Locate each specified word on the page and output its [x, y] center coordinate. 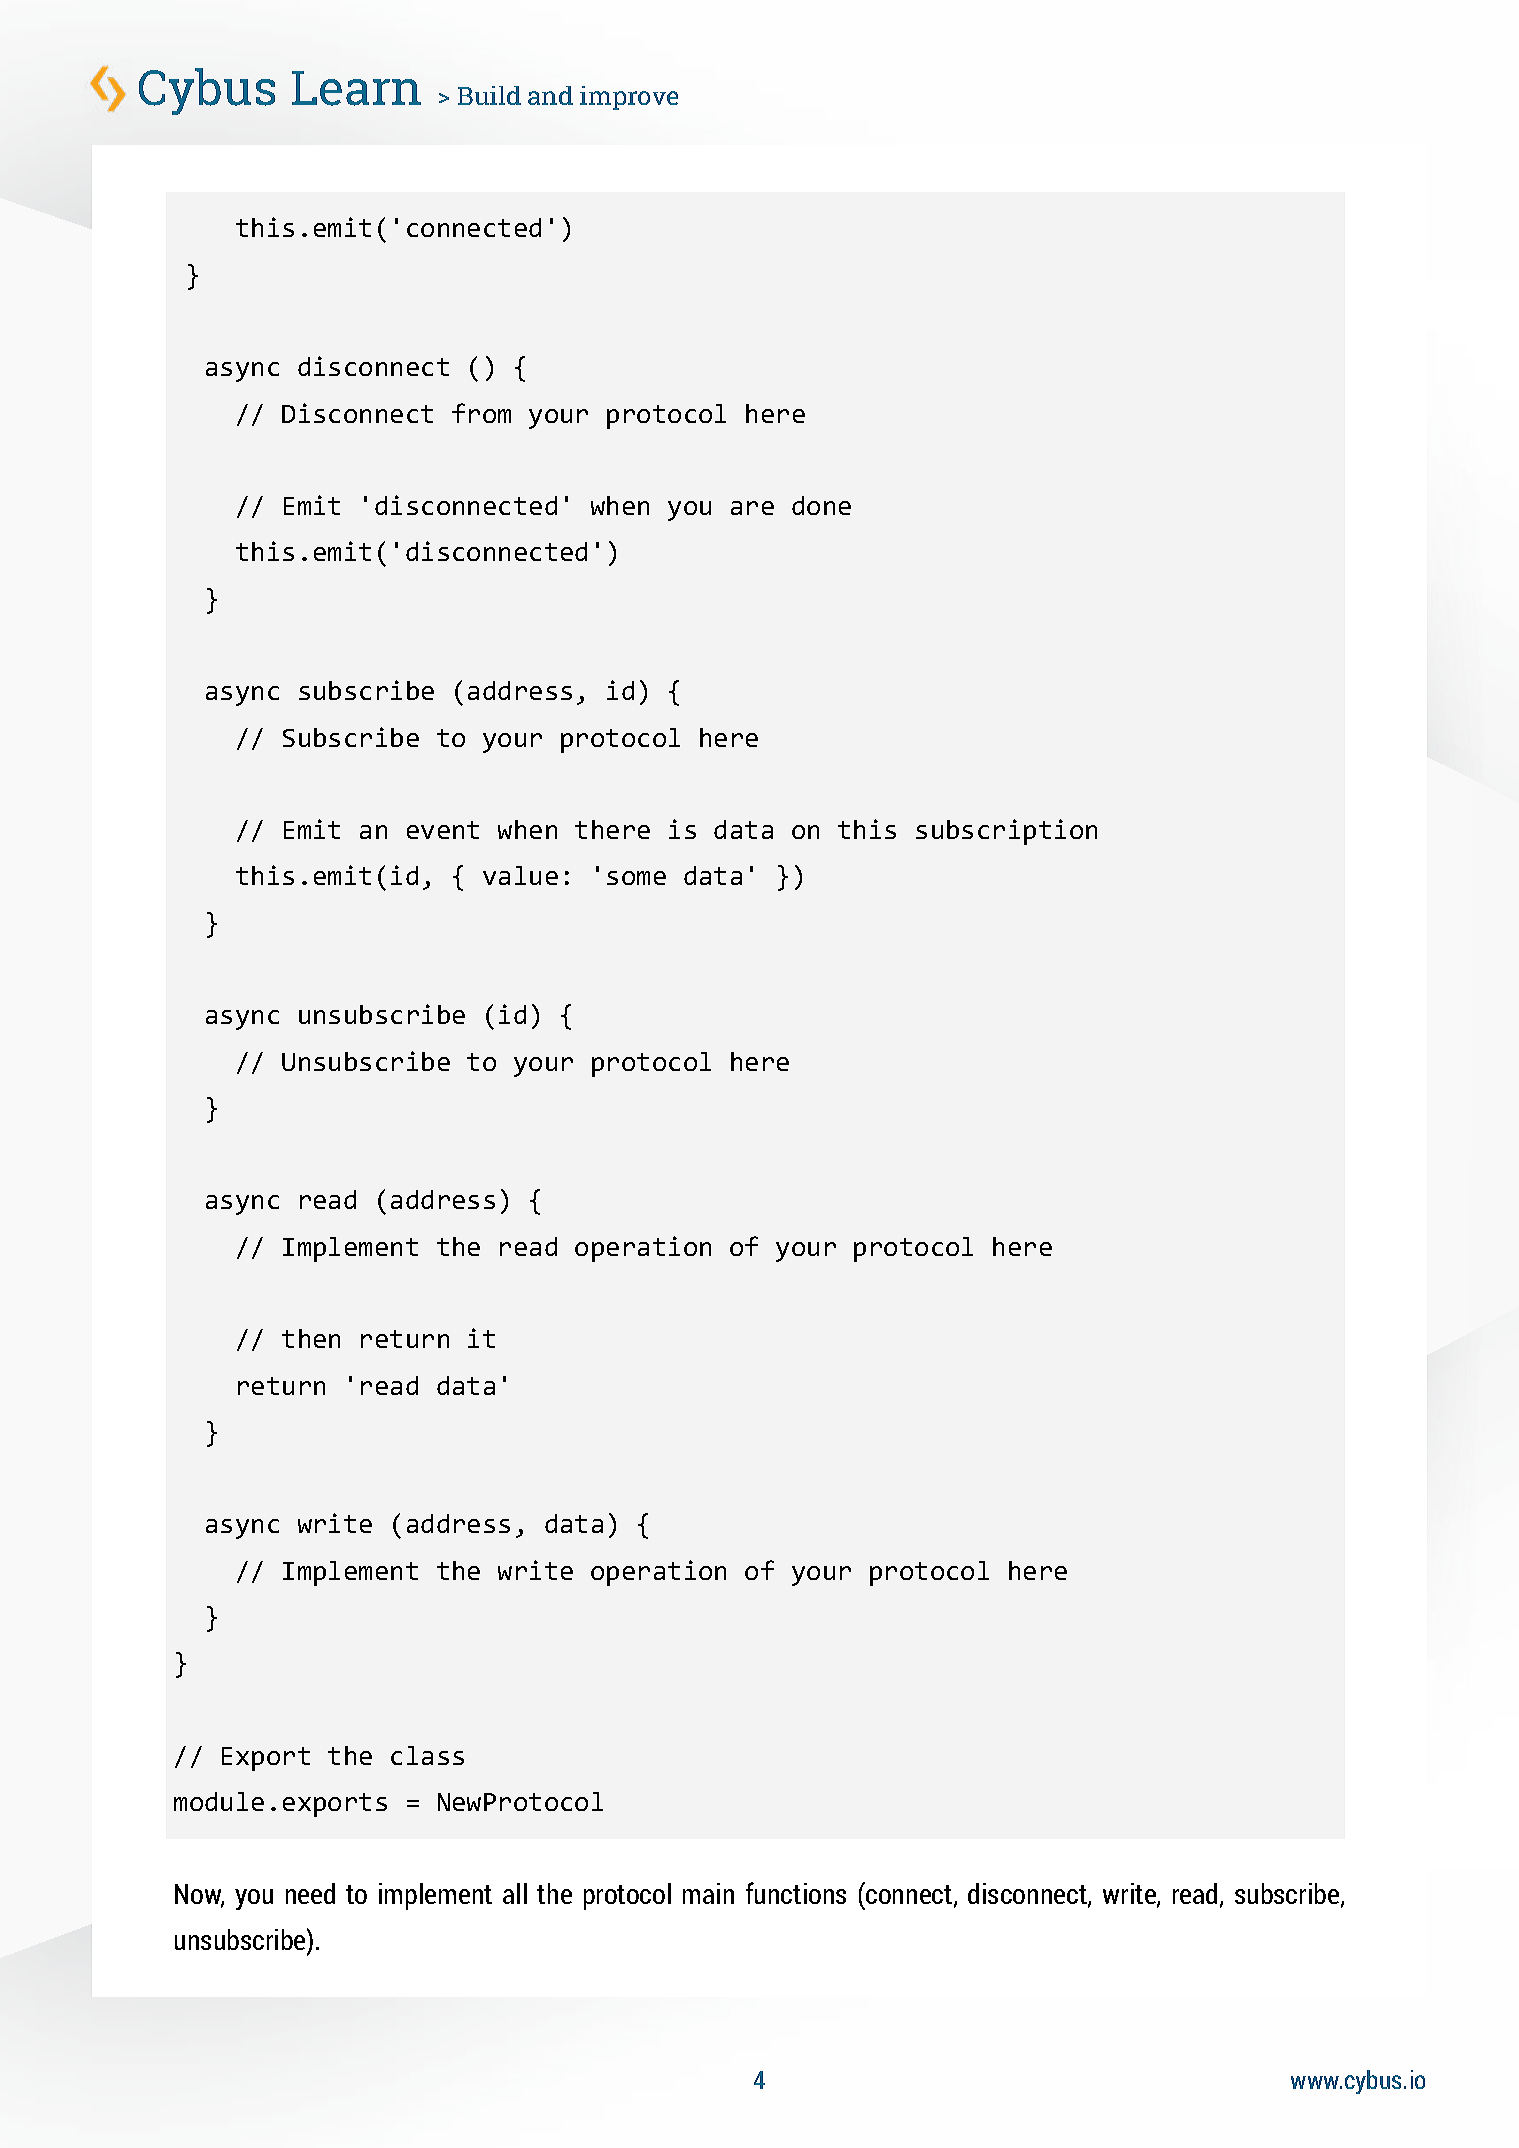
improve [629, 98]
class [427, 1755]
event [443, 830]
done [821, 505]
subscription [1006, 832]
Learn [356, 88]
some [636, 878]
